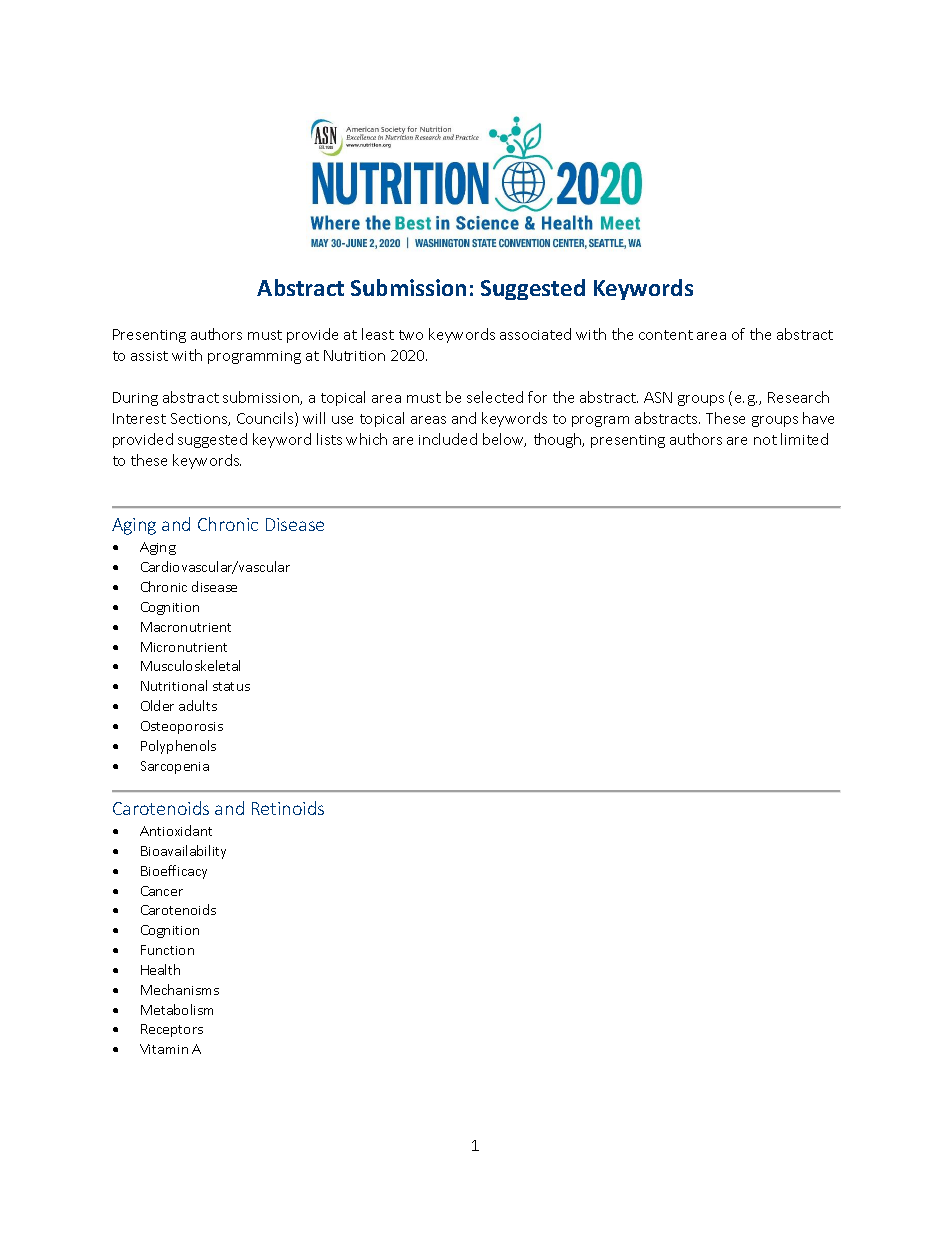 The height and width of the image is (1233, 952). I want to click on below, so click(504, 440).
